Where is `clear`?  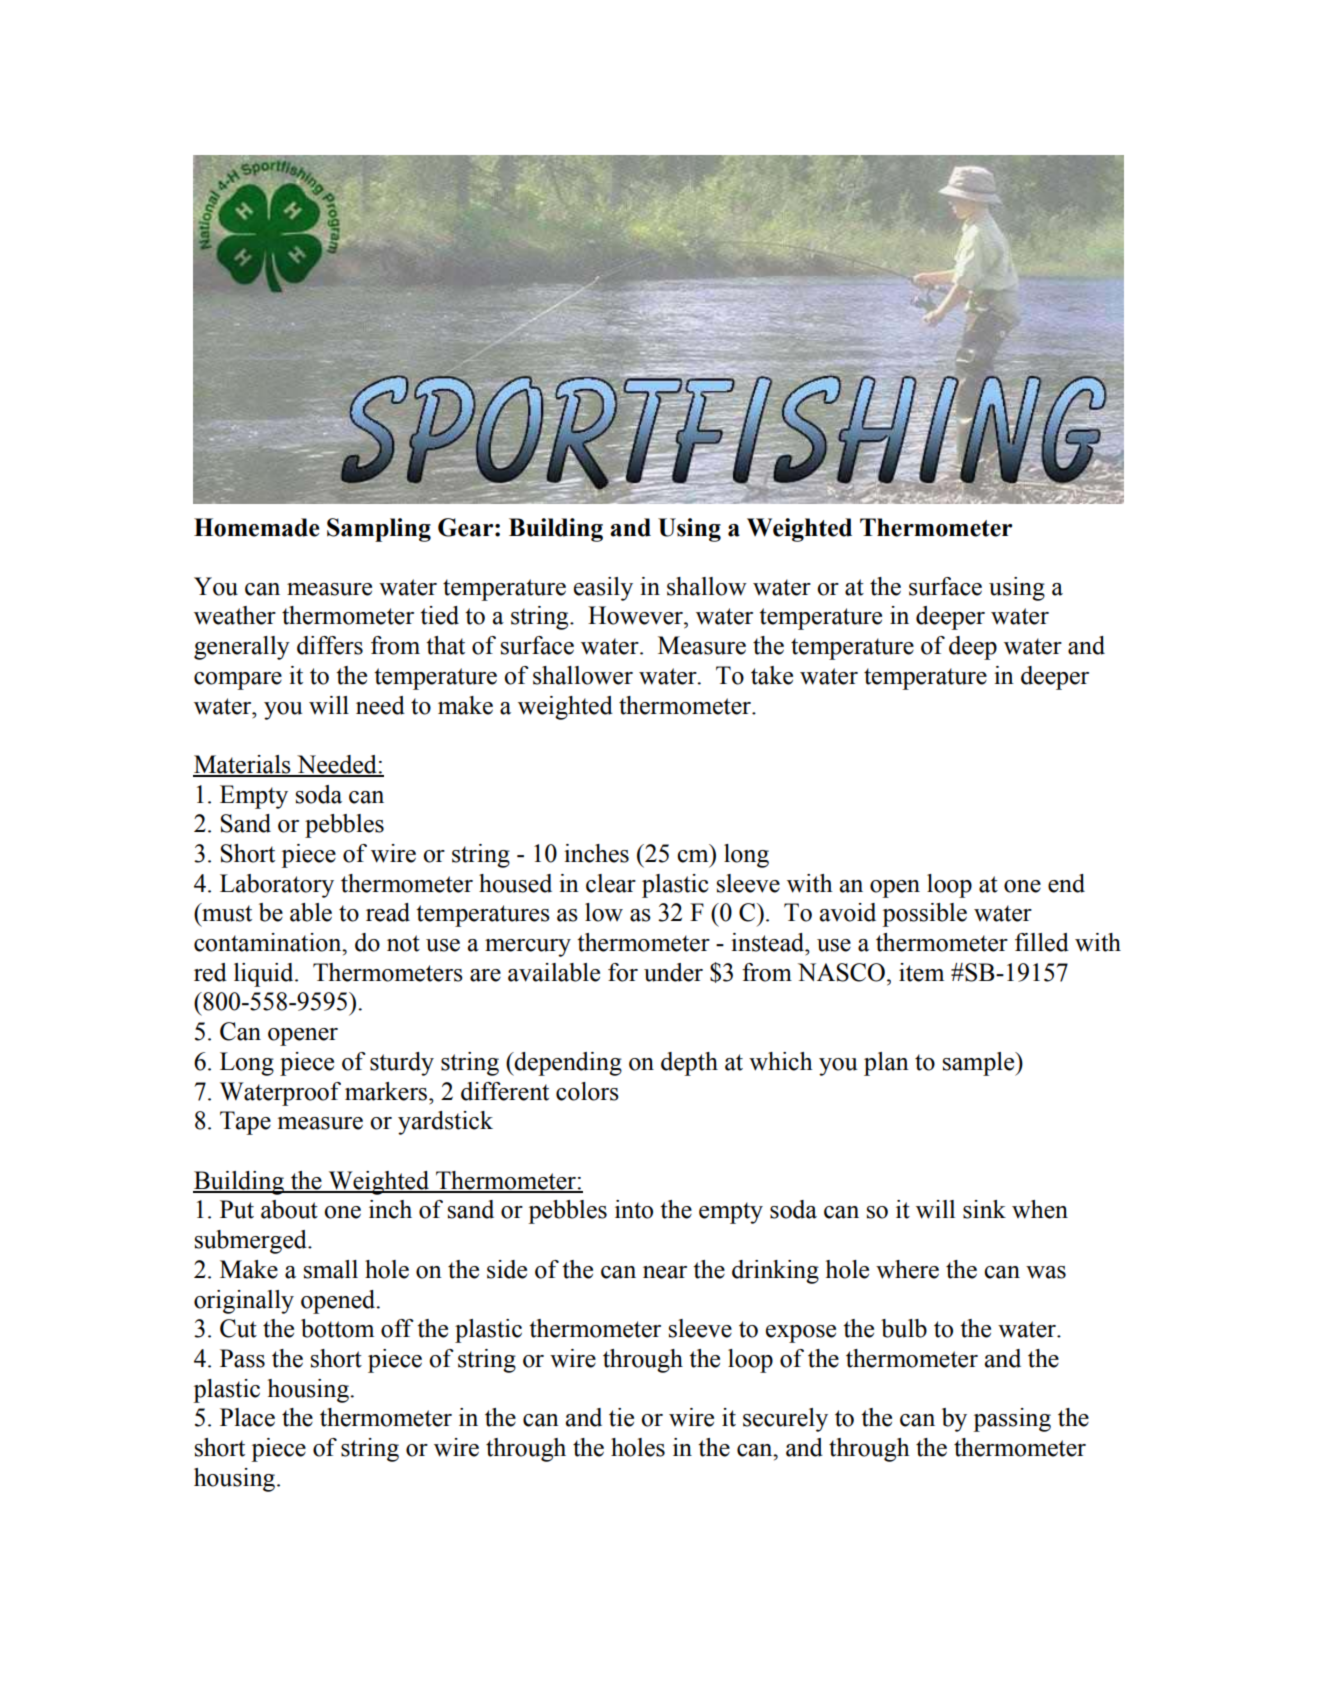
clear is located at coordinates (611, 883).
